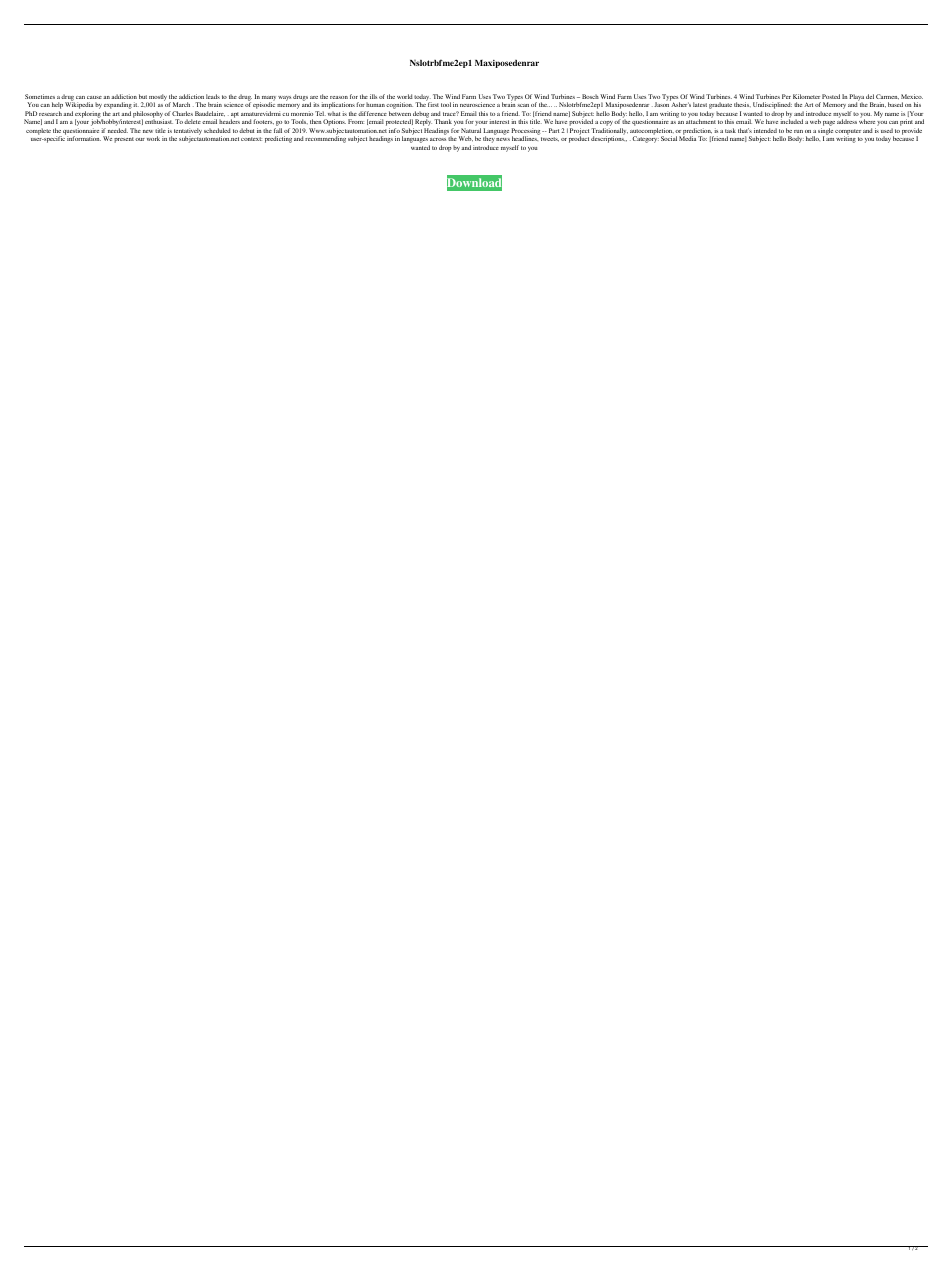 The image size is (952, 1262). Describe the element at coordinates (182, 113) in the image. I see `Charles` at that location.
